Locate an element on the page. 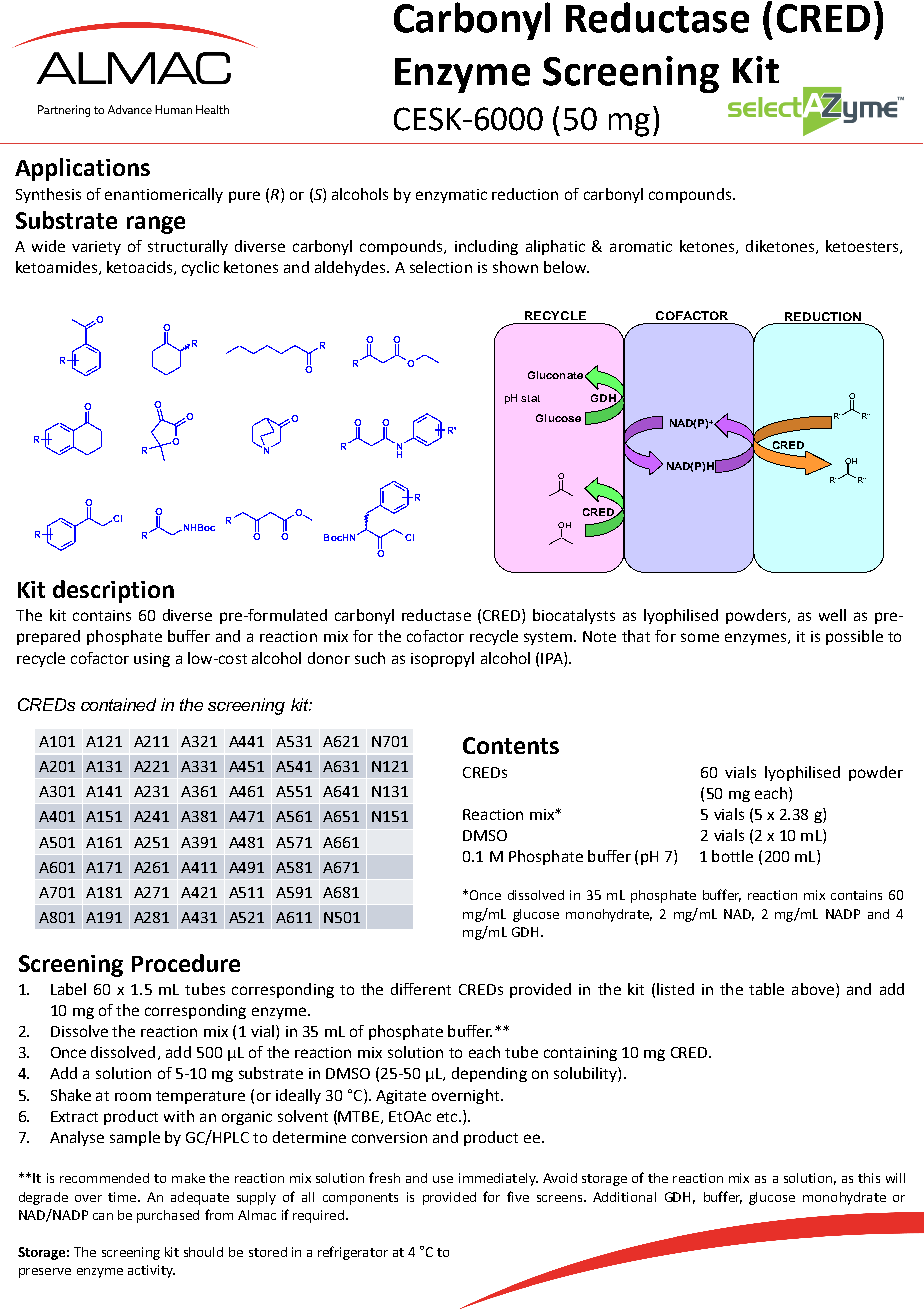 The width and height of the image is (924, 1309). purchased is located at coordinates (168, 1216).
